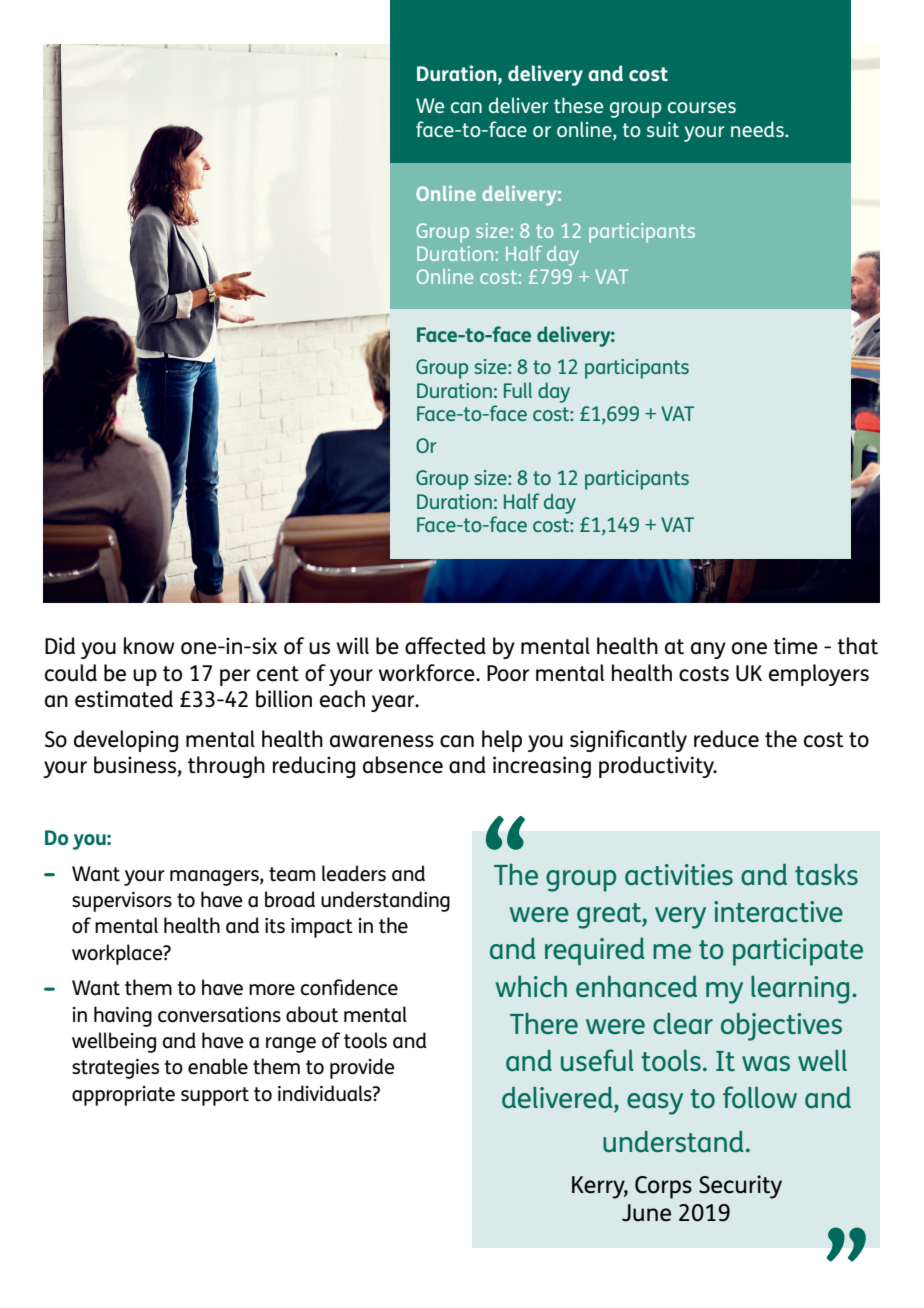  Describe the element at coordinates (795, 646) in the page. I see `time` at that location.
